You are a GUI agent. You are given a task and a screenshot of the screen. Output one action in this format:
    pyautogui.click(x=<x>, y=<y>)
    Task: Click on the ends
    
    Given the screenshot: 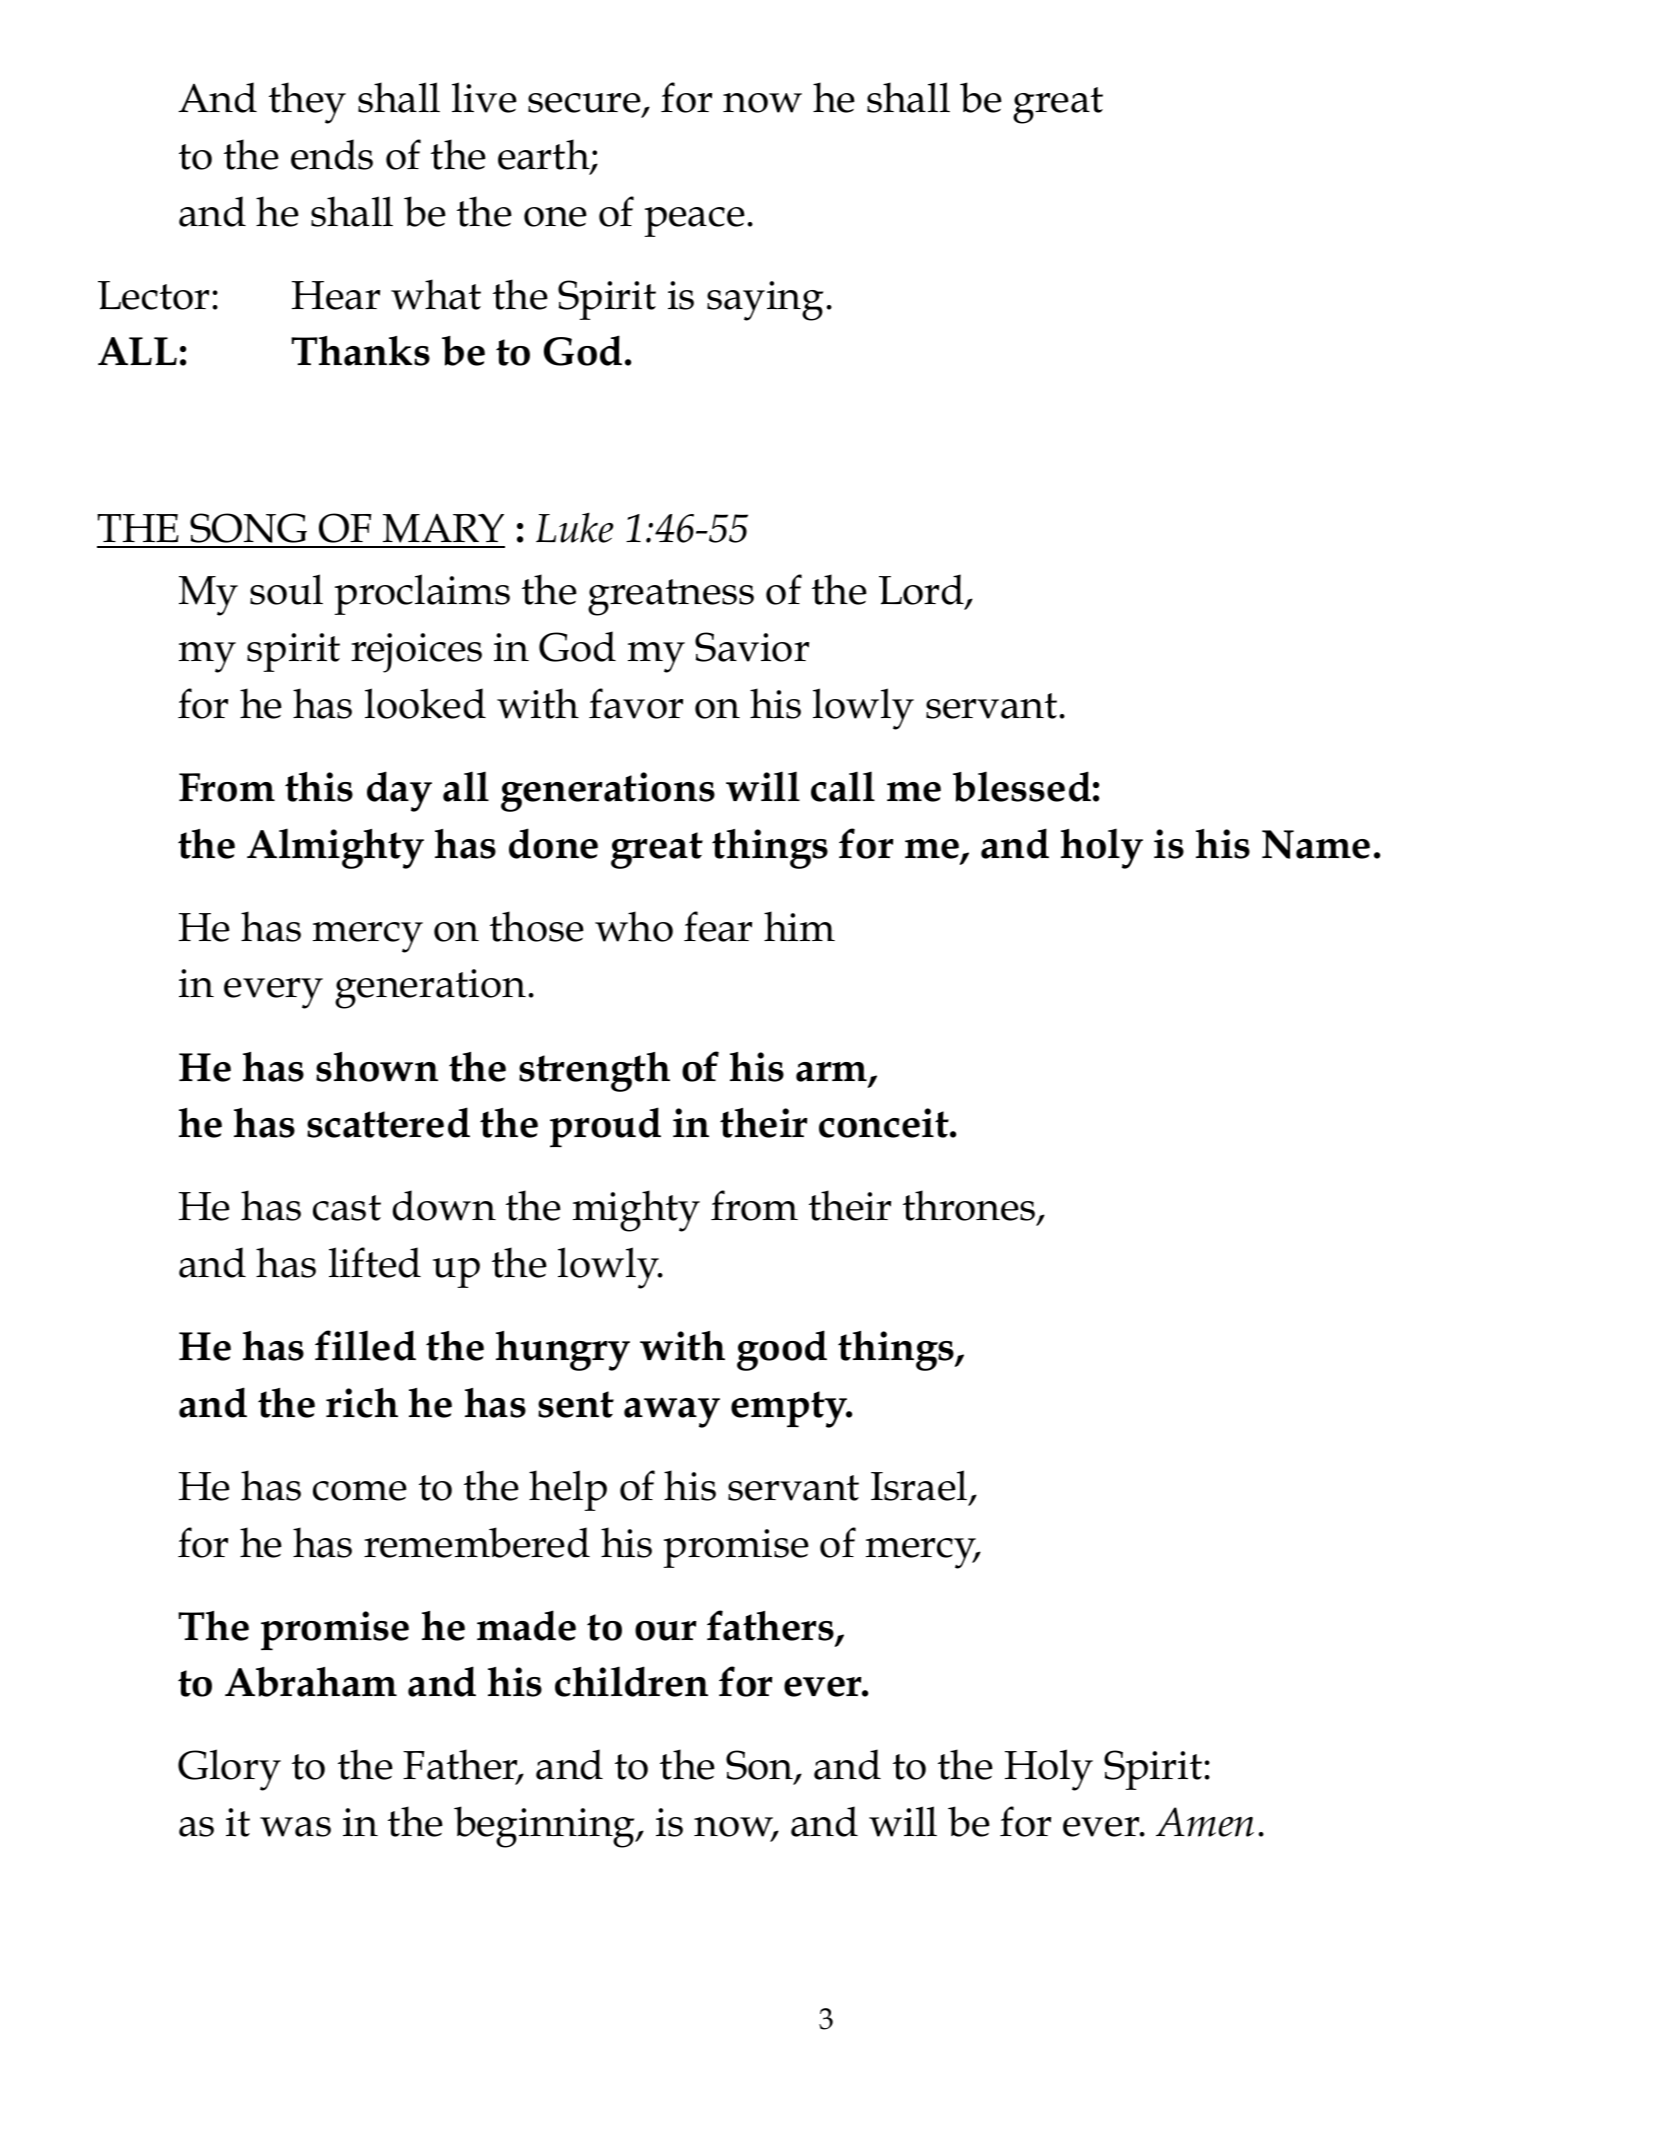 What is the action you would take?
    pyautogui.click(x=332, y=154)
